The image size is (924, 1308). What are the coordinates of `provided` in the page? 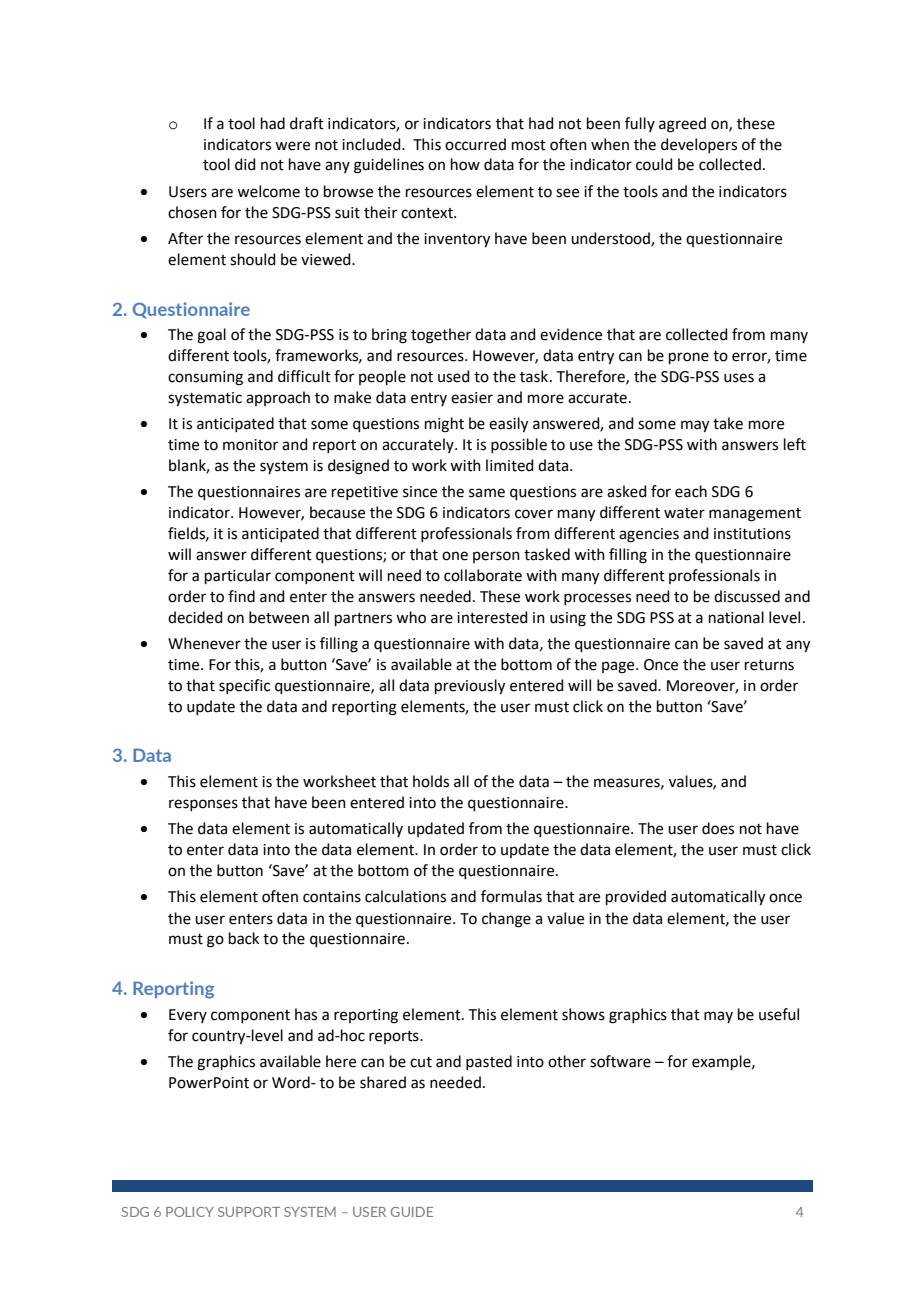 It's located at (636, 897).
